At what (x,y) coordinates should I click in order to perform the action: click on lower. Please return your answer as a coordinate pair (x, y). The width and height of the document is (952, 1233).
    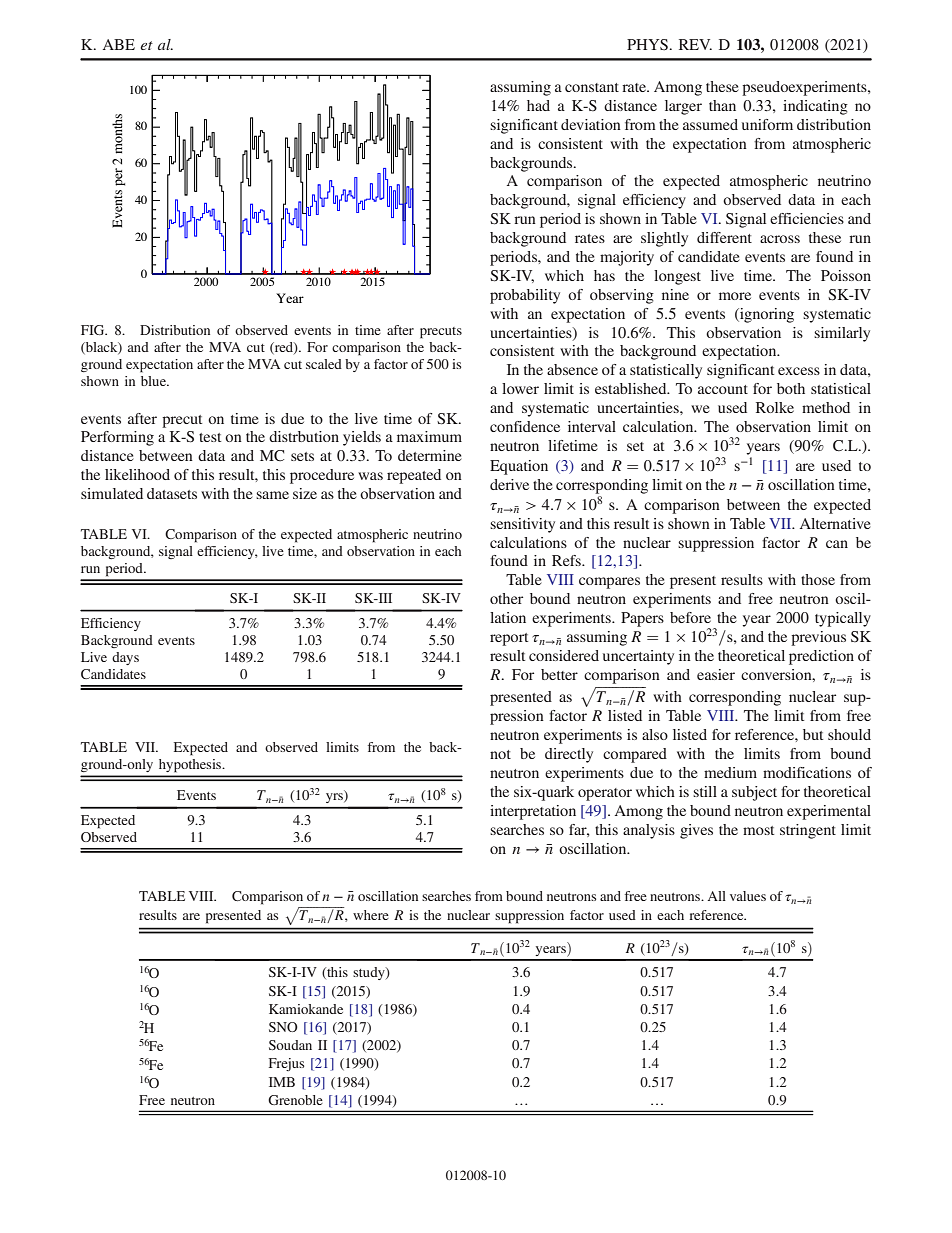
    Looking at the image, I should click on (520, 388).
